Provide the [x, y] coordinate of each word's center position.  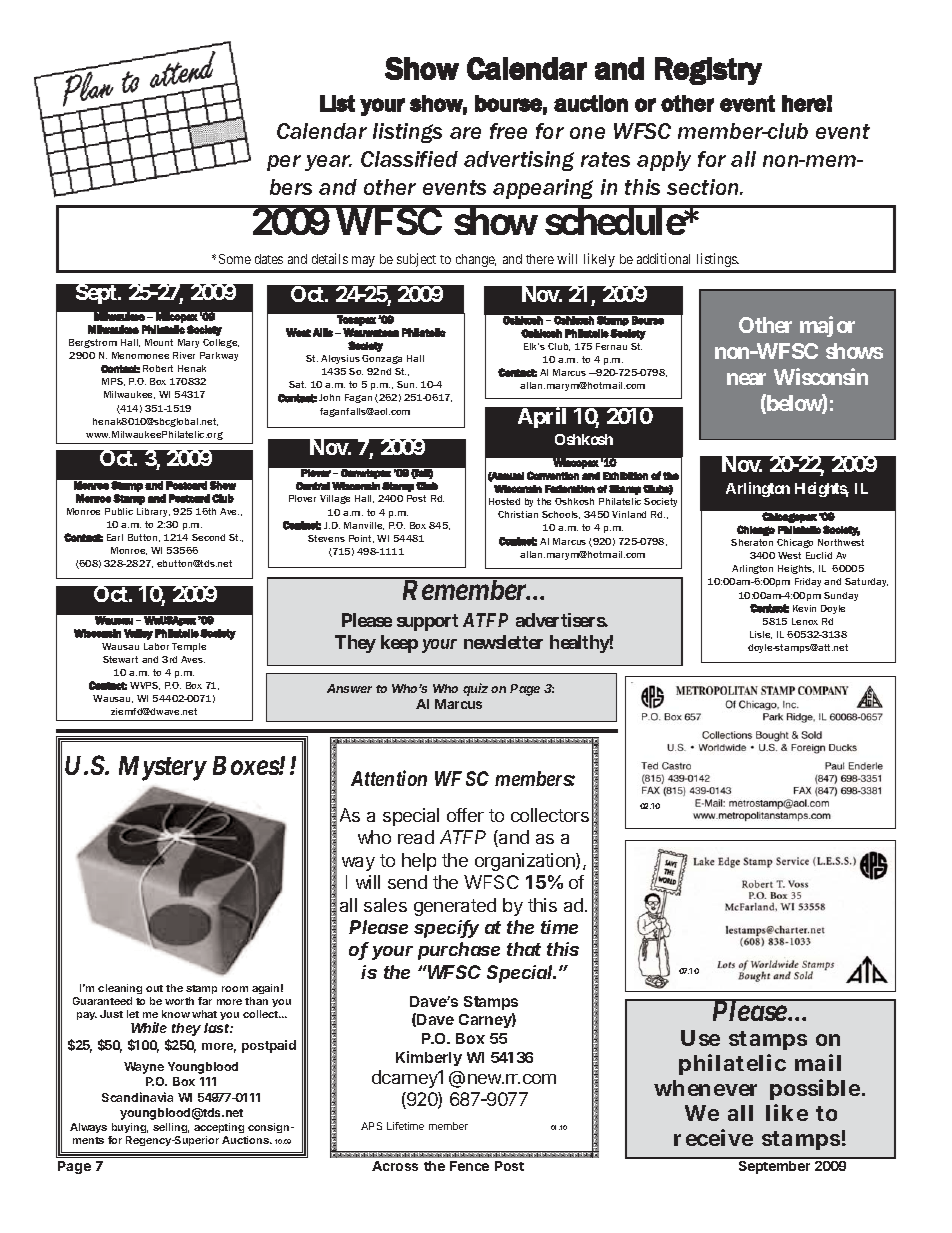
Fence [469, 1166]
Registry [708, 71]
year [328, 163]
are [465, 133]
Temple [189, 647]
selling [171, 1128]
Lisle [761, 635]
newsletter [503, 642]
